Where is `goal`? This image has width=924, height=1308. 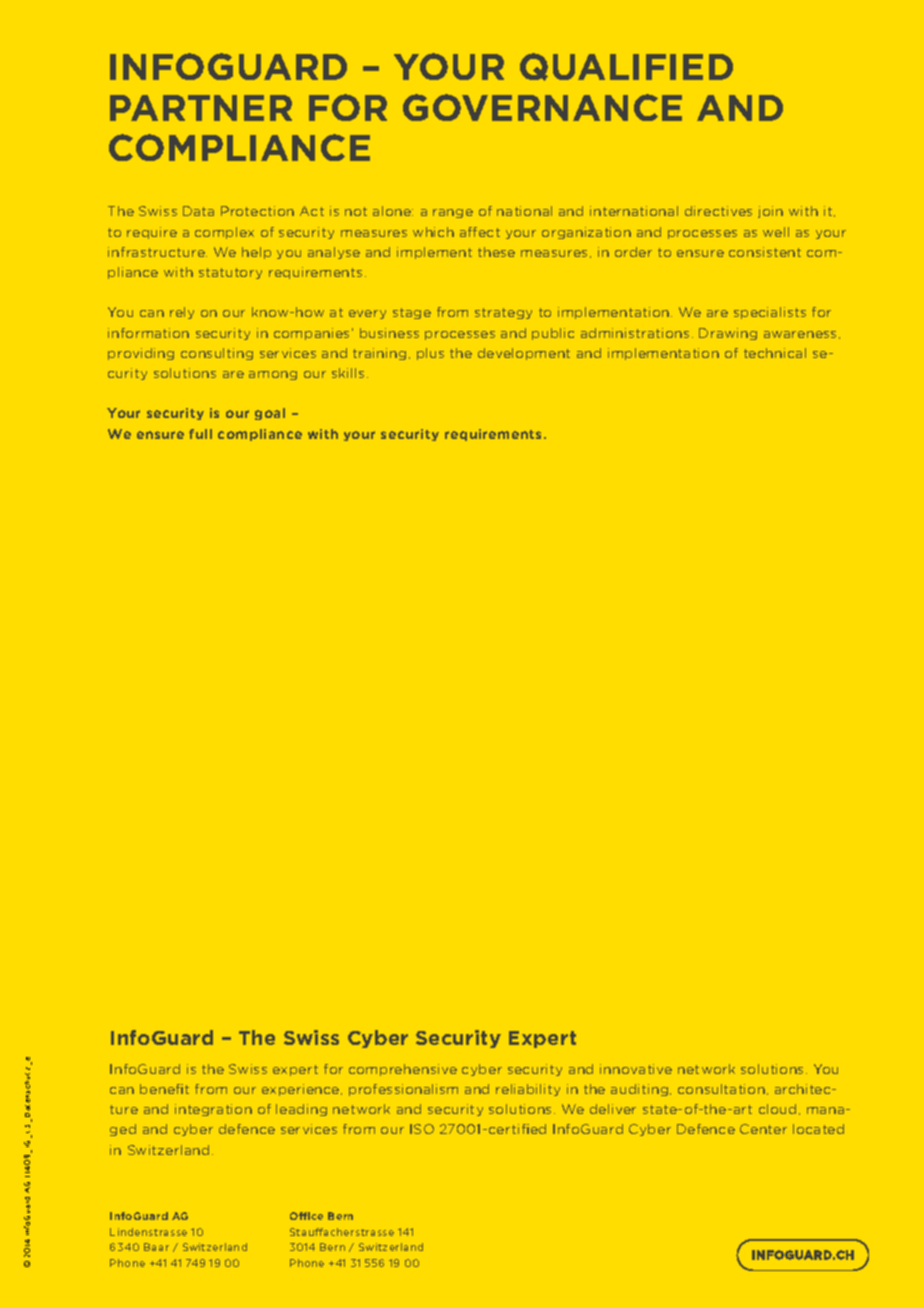 goal is located at coordinates (270, 414).
